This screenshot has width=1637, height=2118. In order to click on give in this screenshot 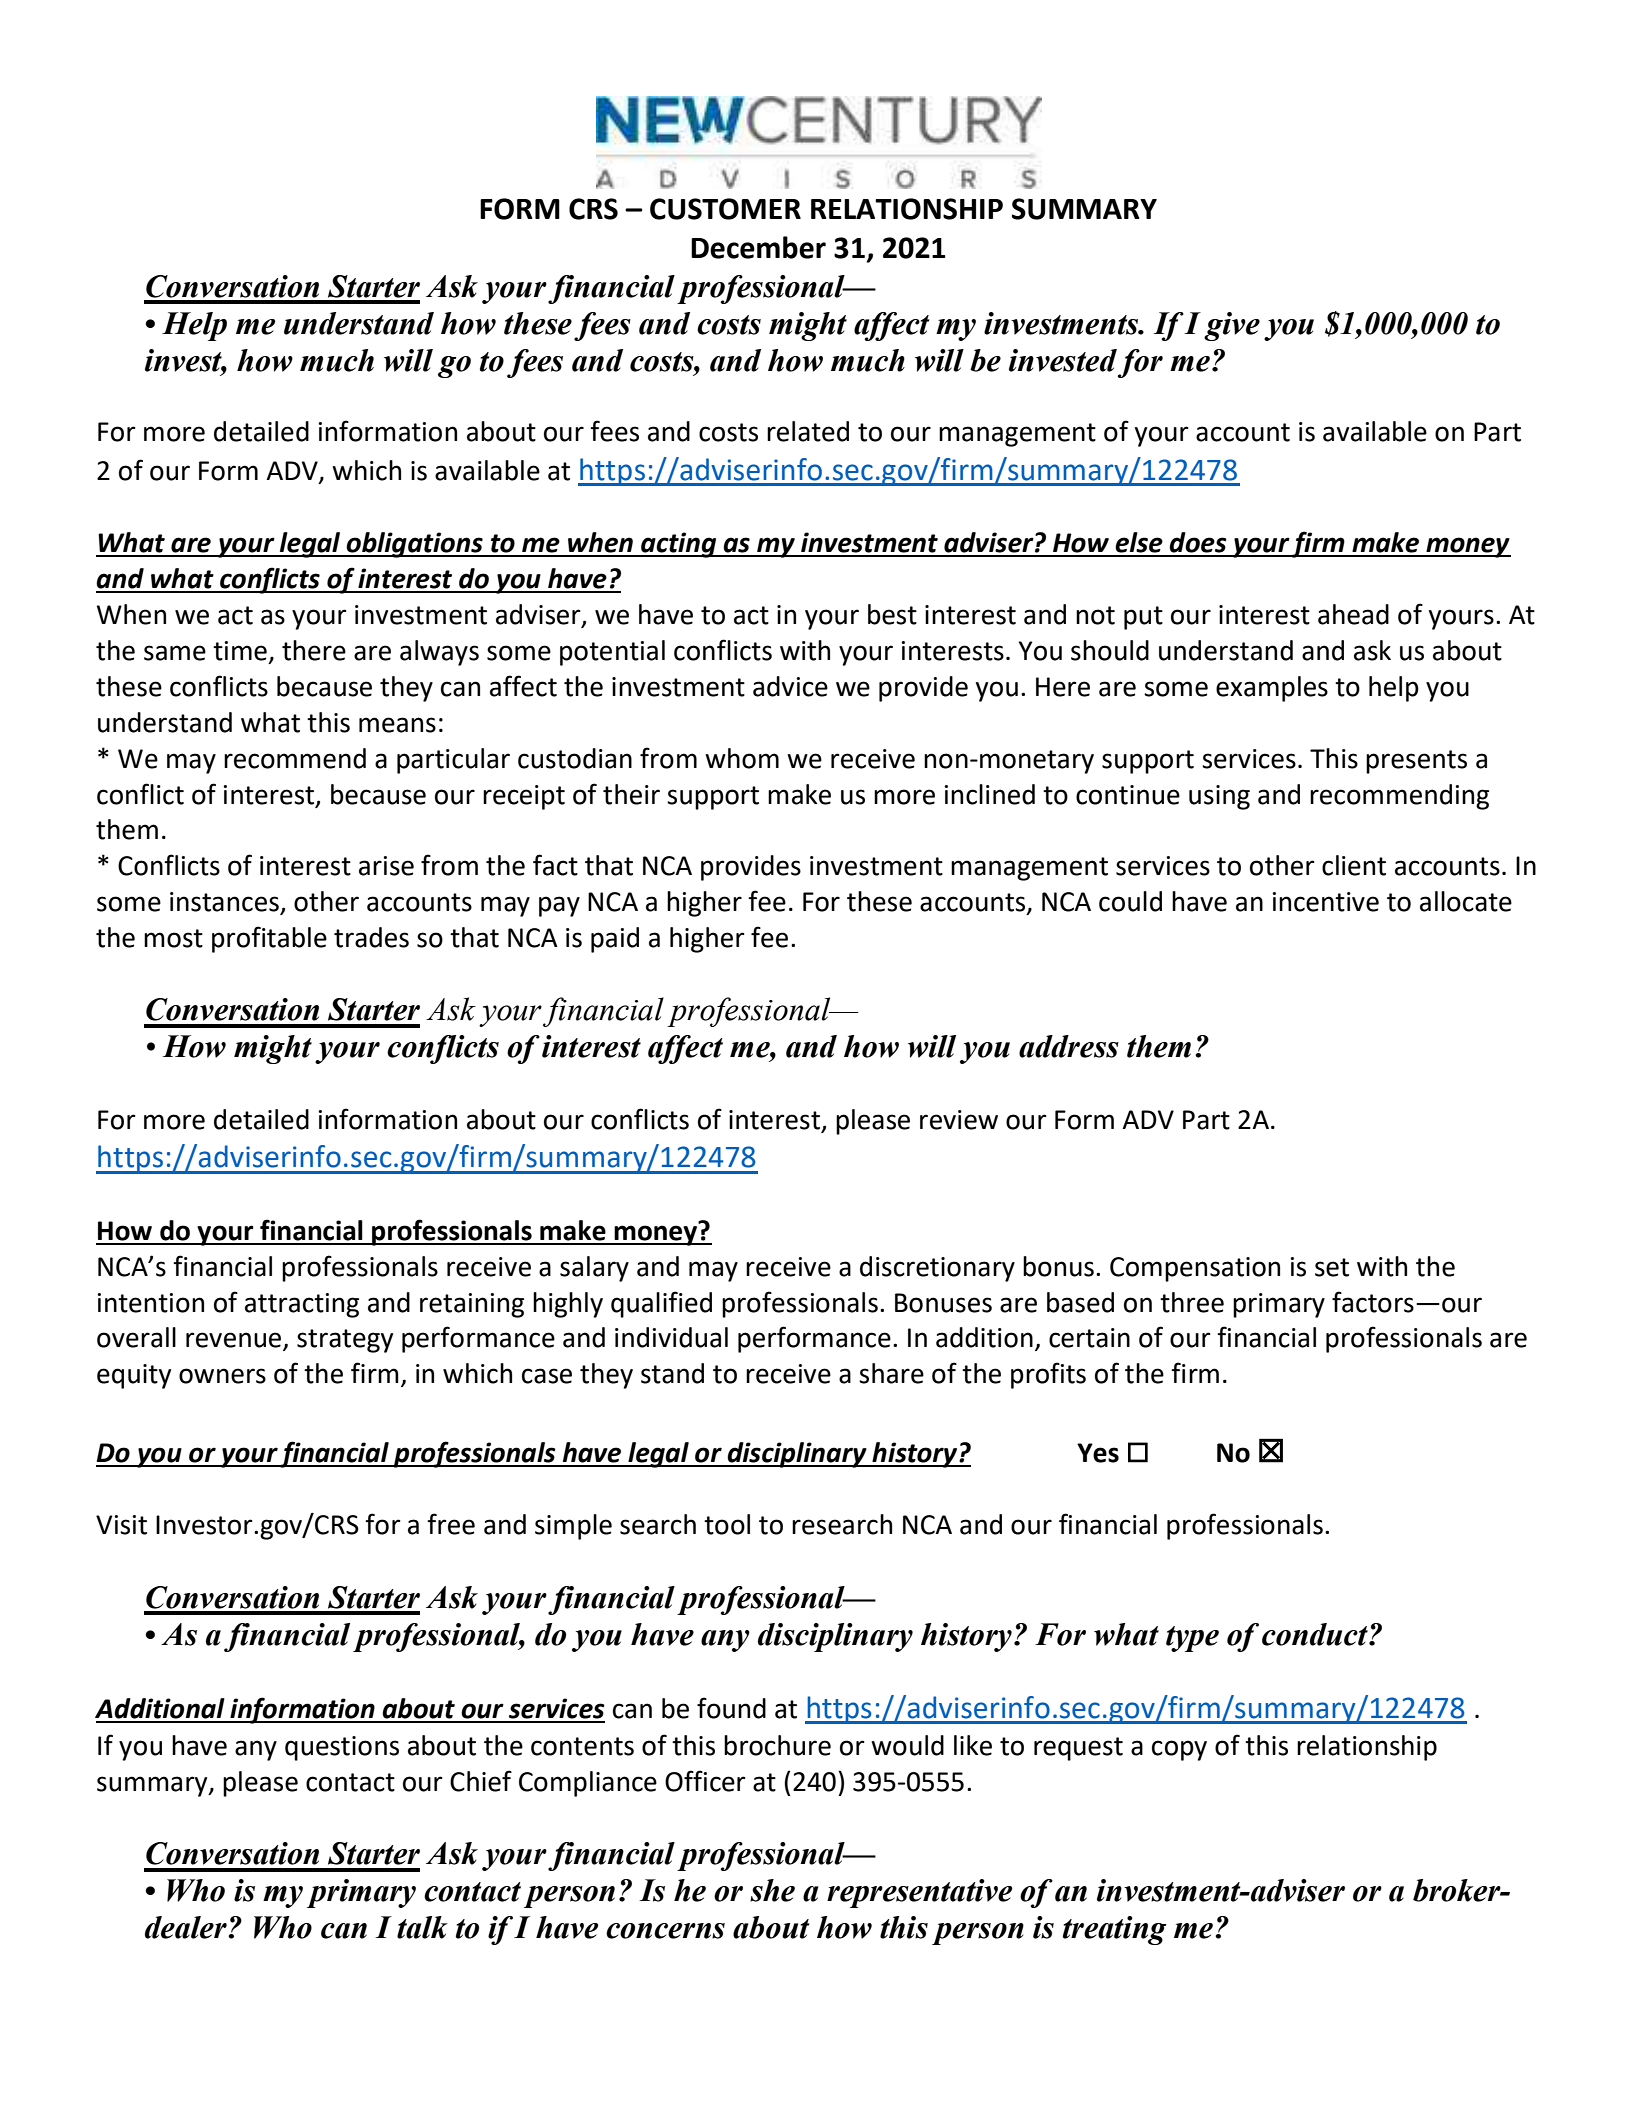, I will do `click(1232, 326)`.
